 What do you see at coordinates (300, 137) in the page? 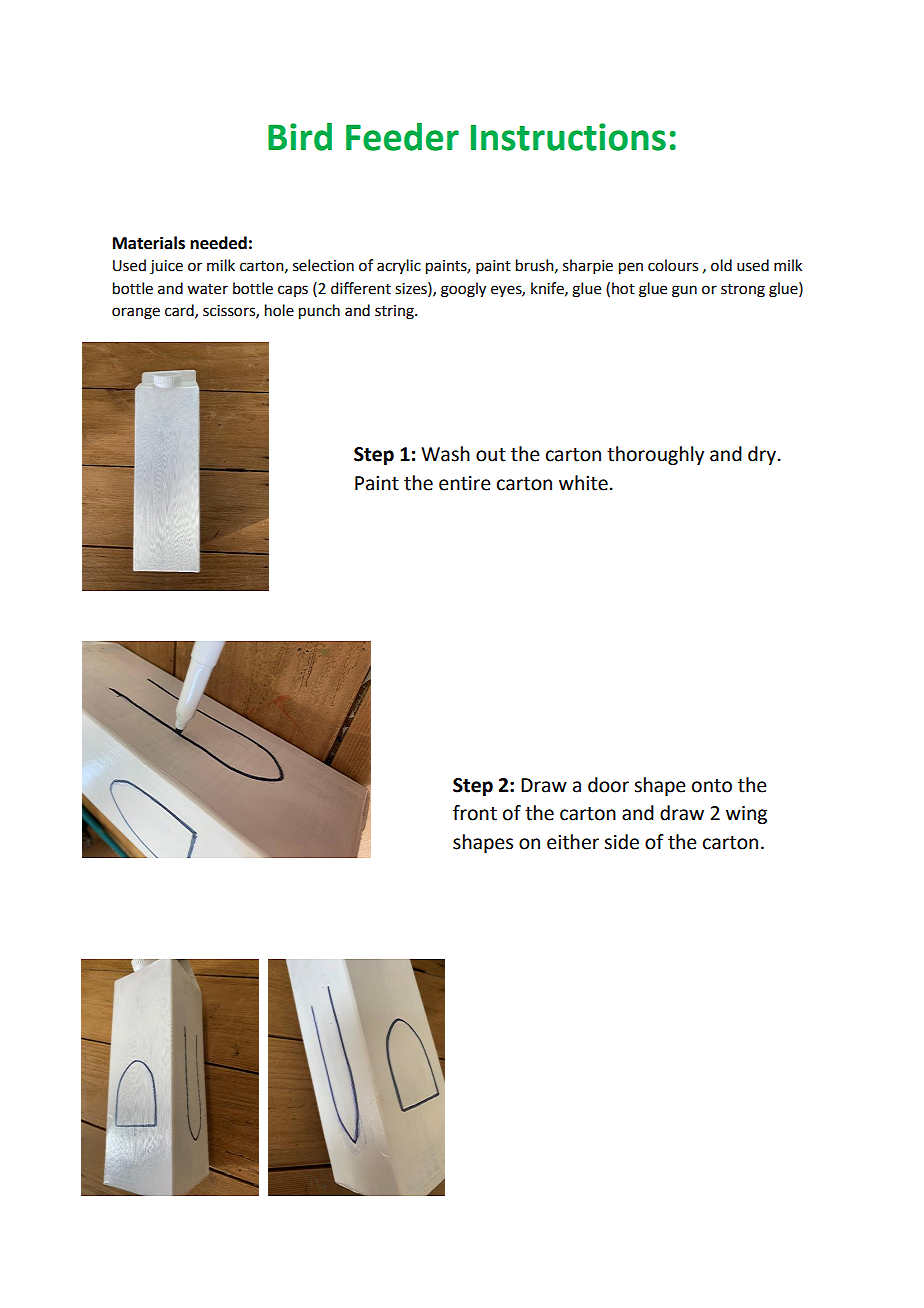
I see `Bird` at bounding box center [300, 137].
